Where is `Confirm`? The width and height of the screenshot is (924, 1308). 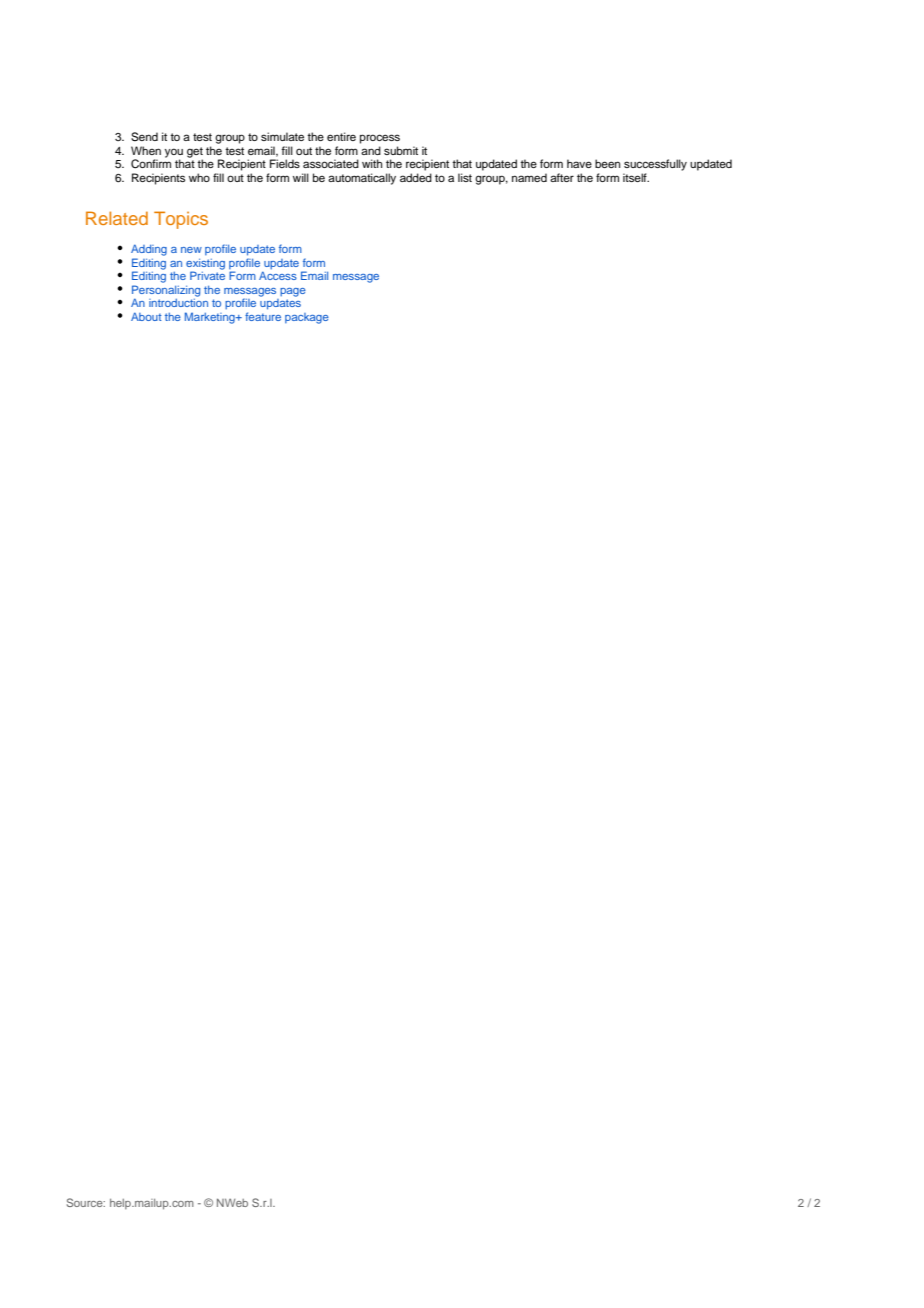 Confirm is located at coordinates (151, 163).
